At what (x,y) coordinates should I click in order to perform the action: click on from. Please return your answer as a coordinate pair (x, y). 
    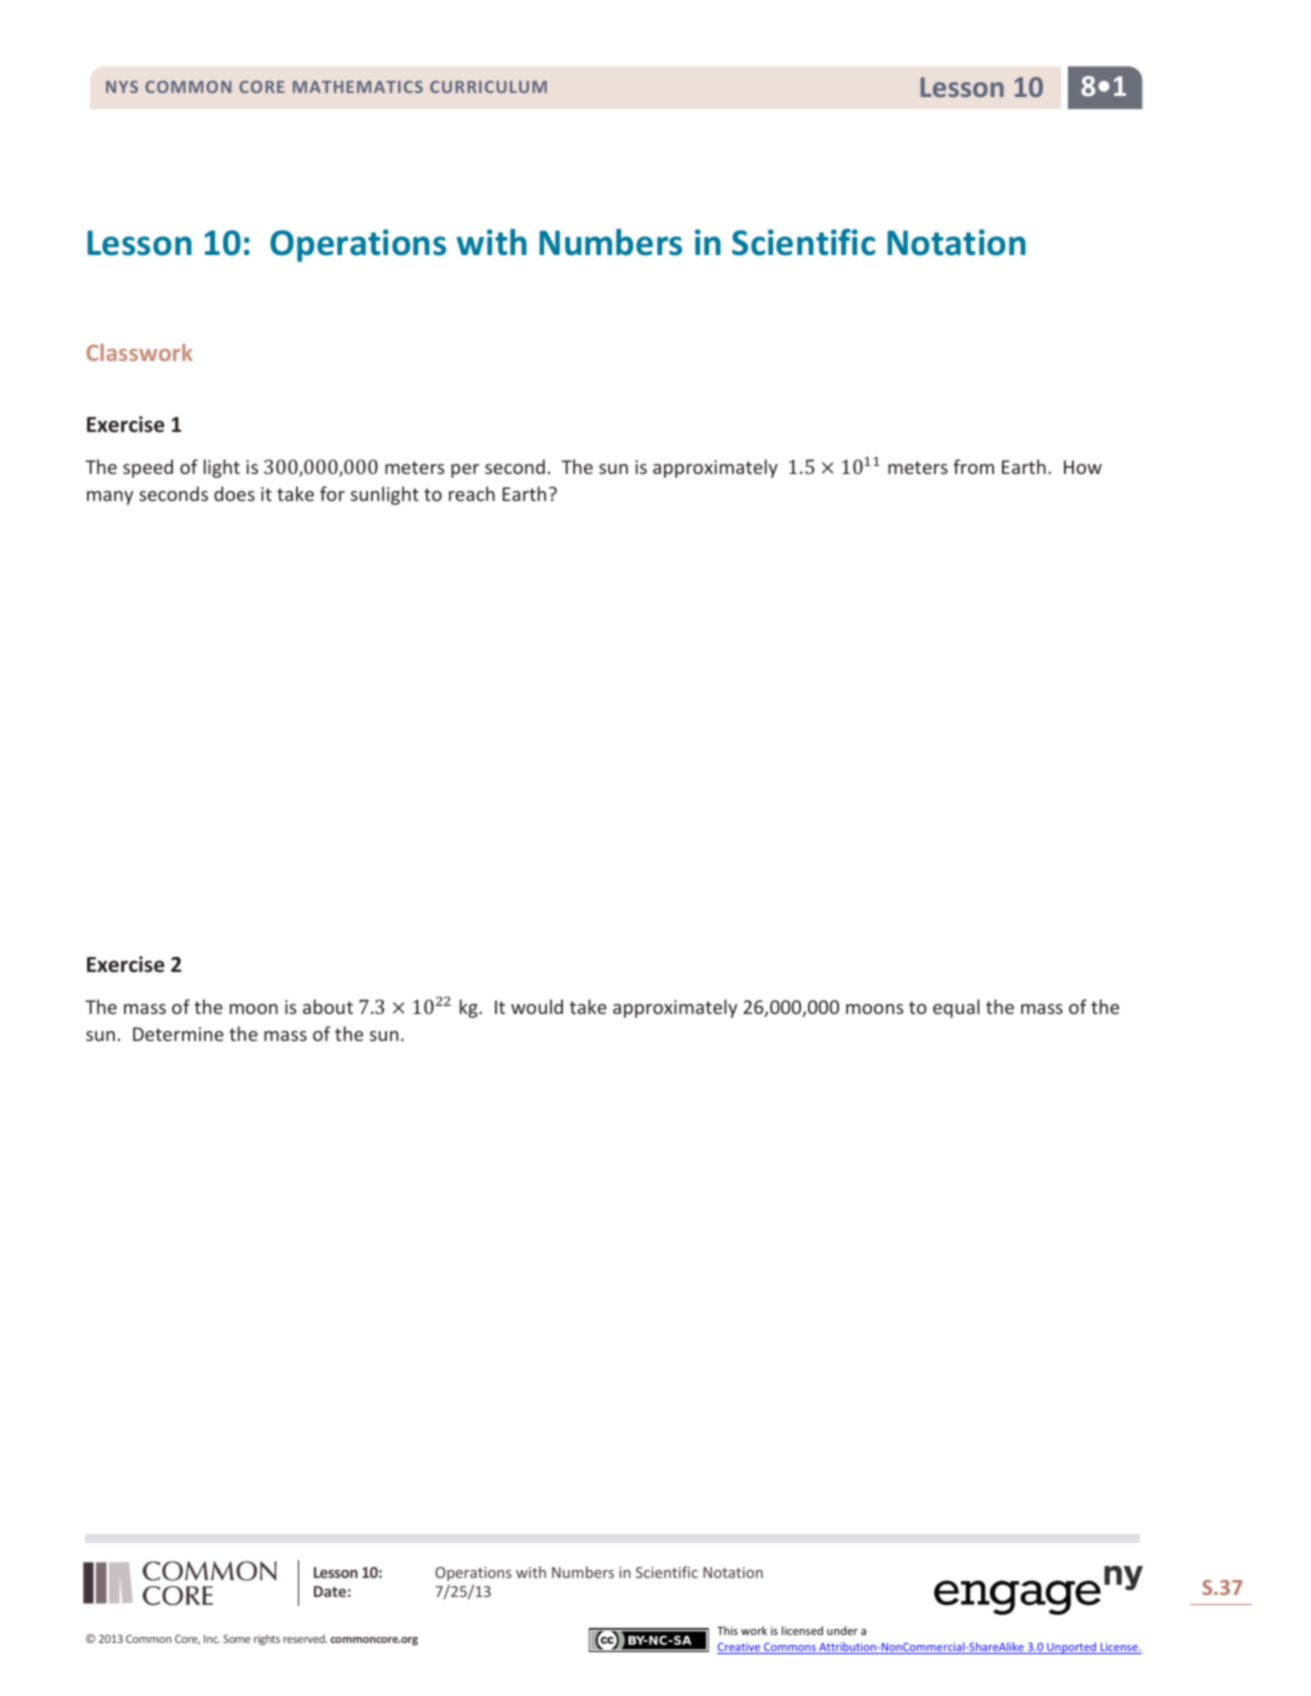
    Looking at the image, I should click on (973, 466).
